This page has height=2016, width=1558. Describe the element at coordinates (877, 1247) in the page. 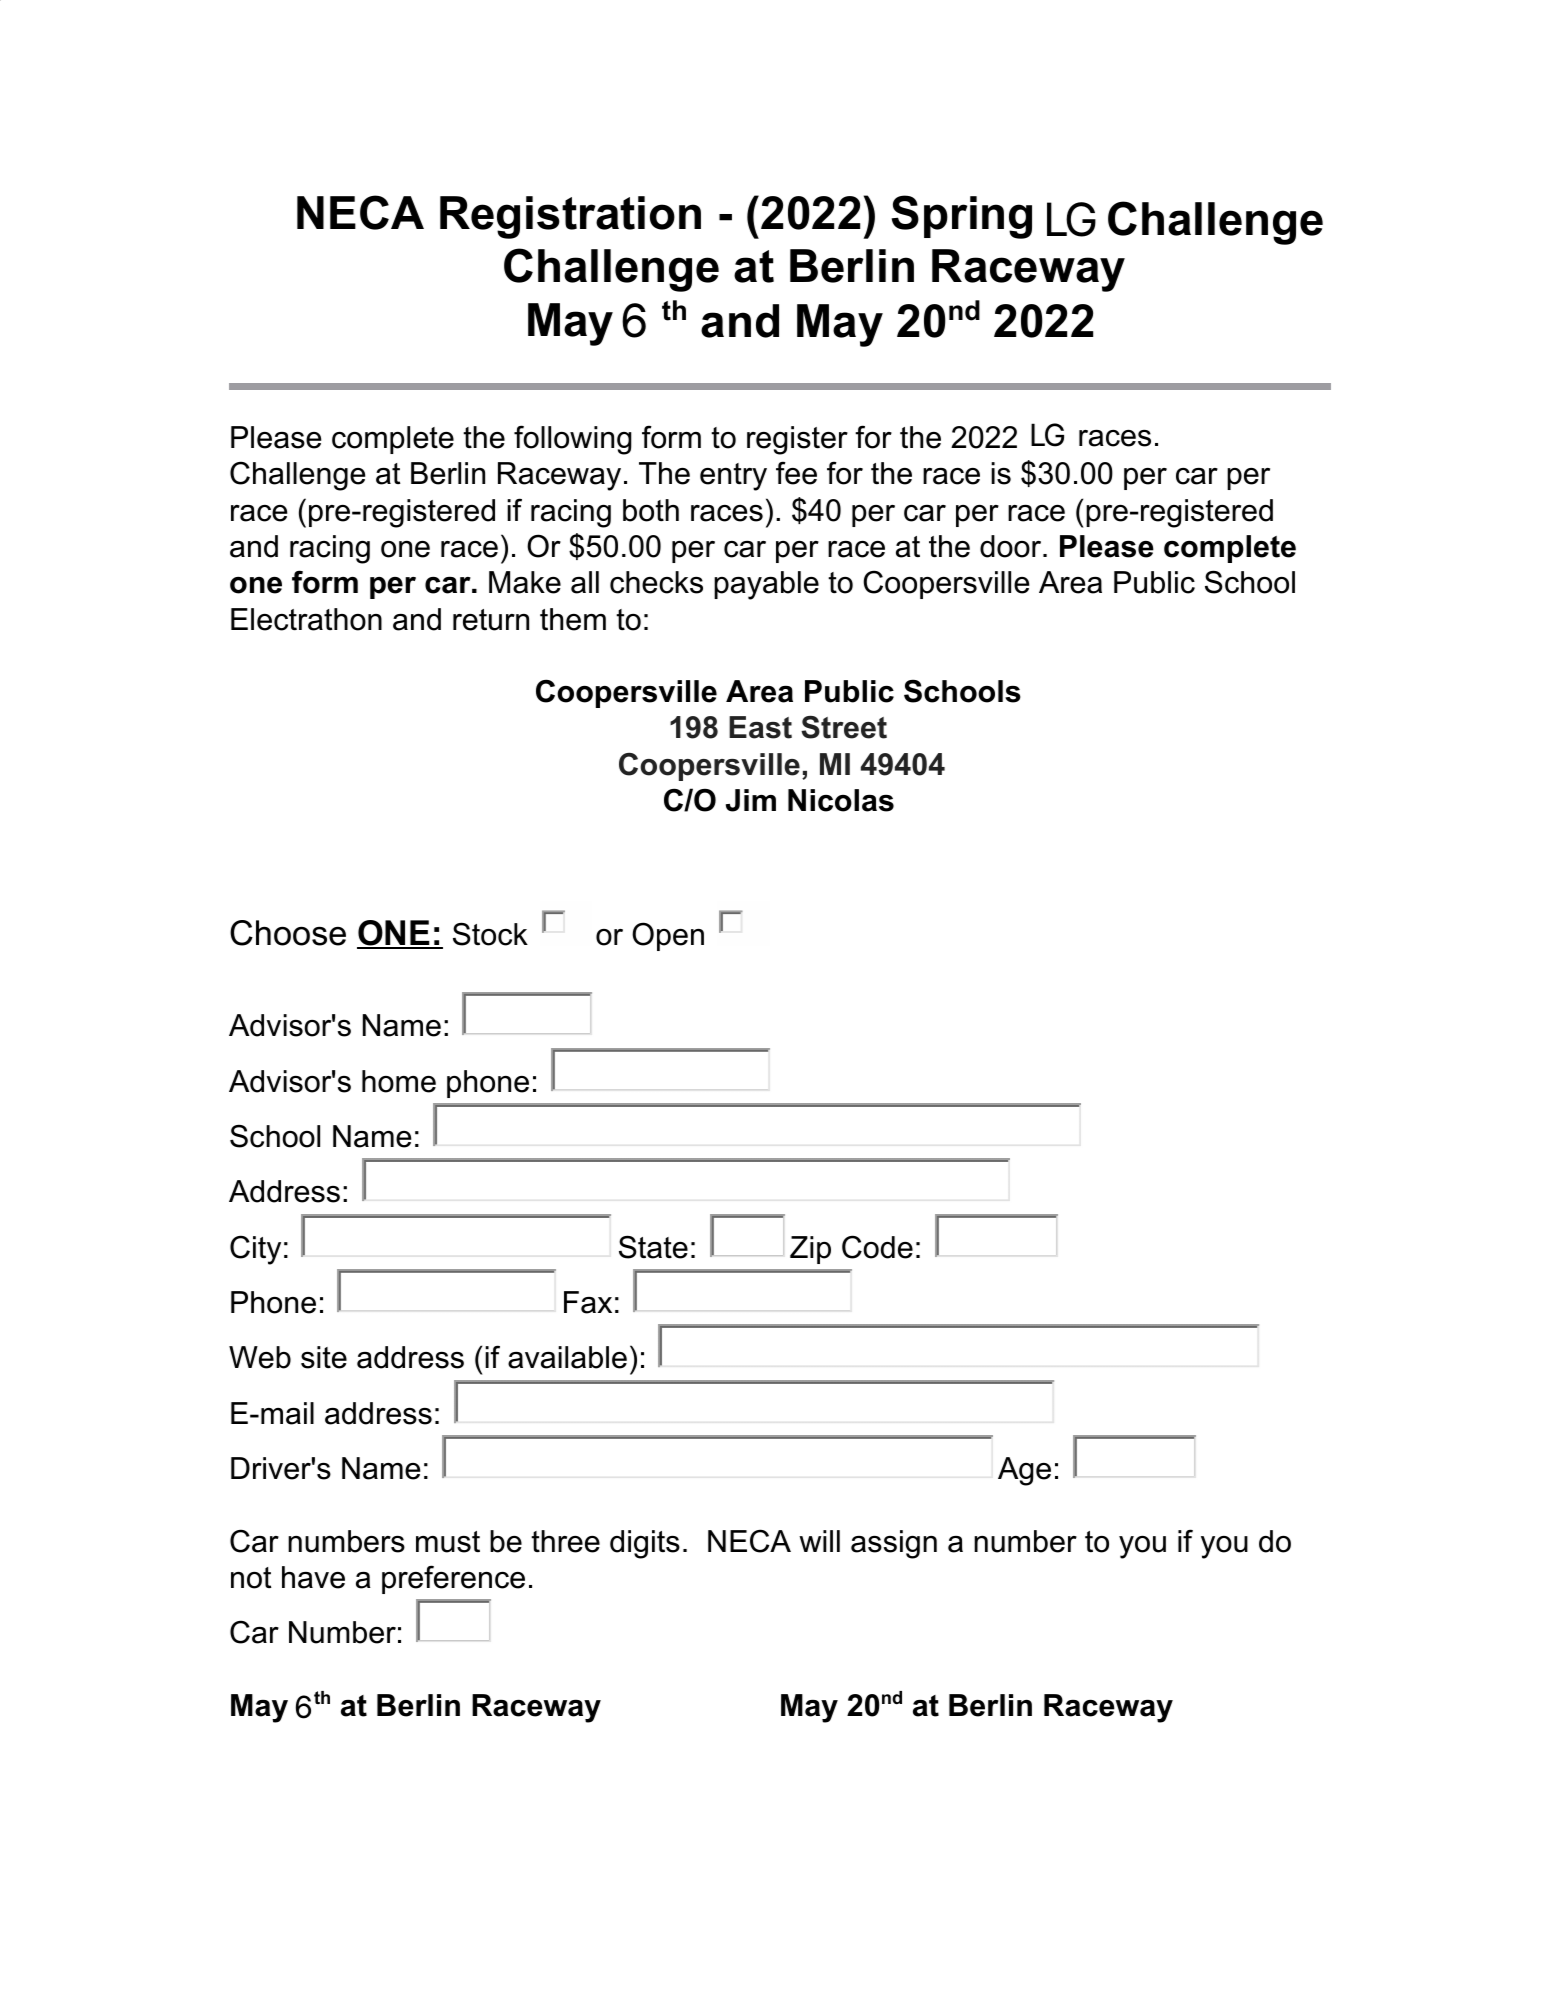

I see `Code` at that location.
